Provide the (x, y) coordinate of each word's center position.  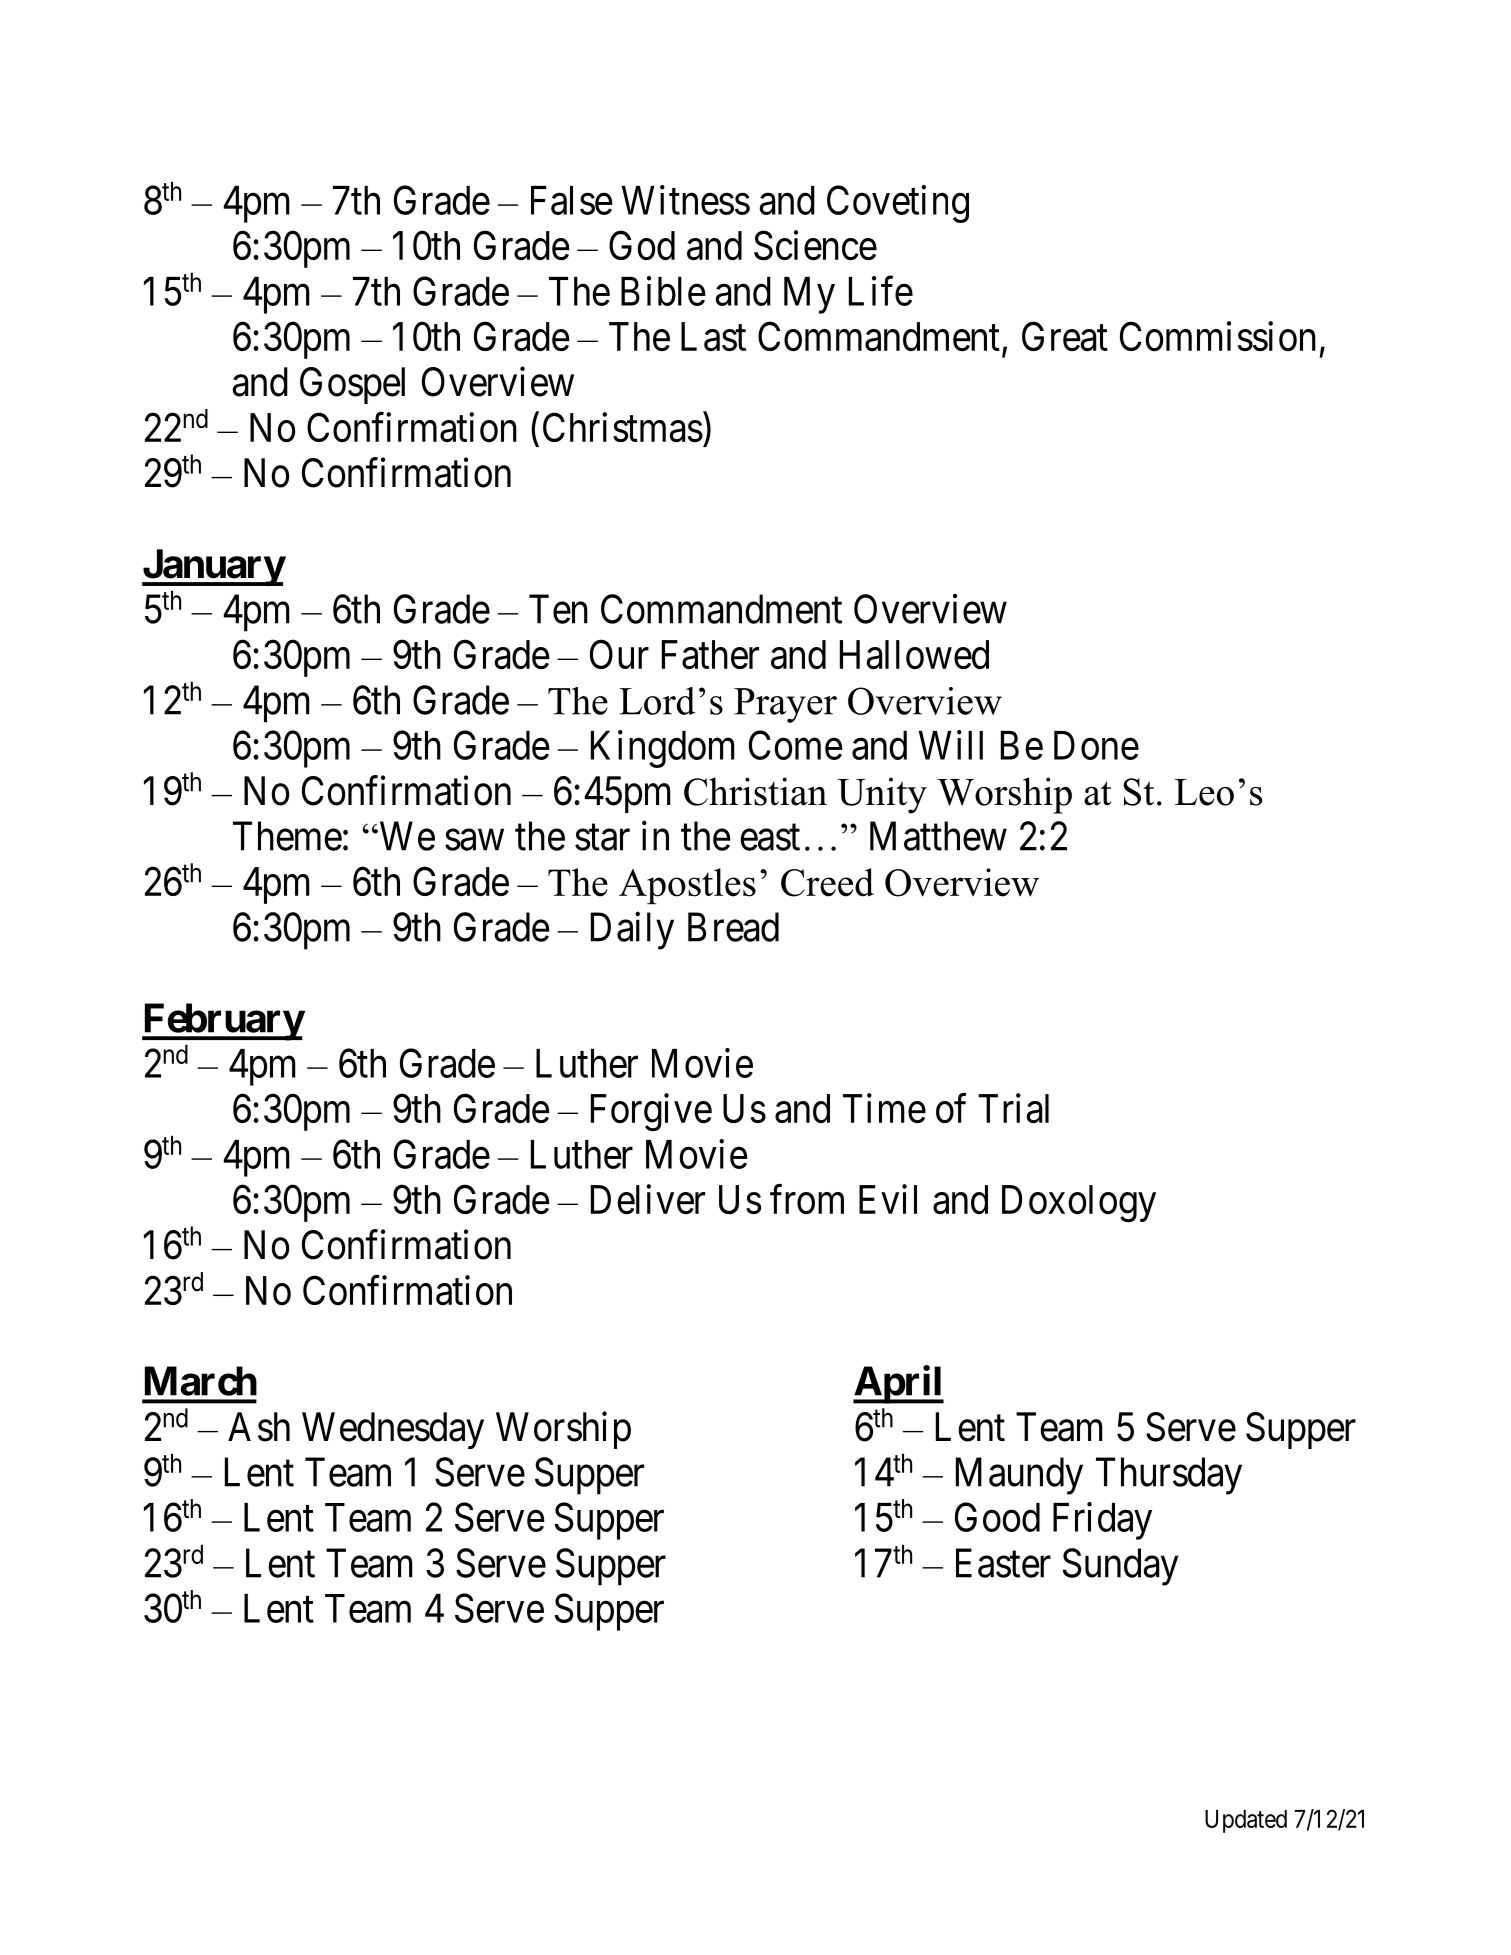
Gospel (352, 385)
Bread (733, 927)
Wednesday (393, 1430)
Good (997, 1517)
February (223, 1022)
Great (1065, 337)
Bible (663, 291)
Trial (1013, 1108)
